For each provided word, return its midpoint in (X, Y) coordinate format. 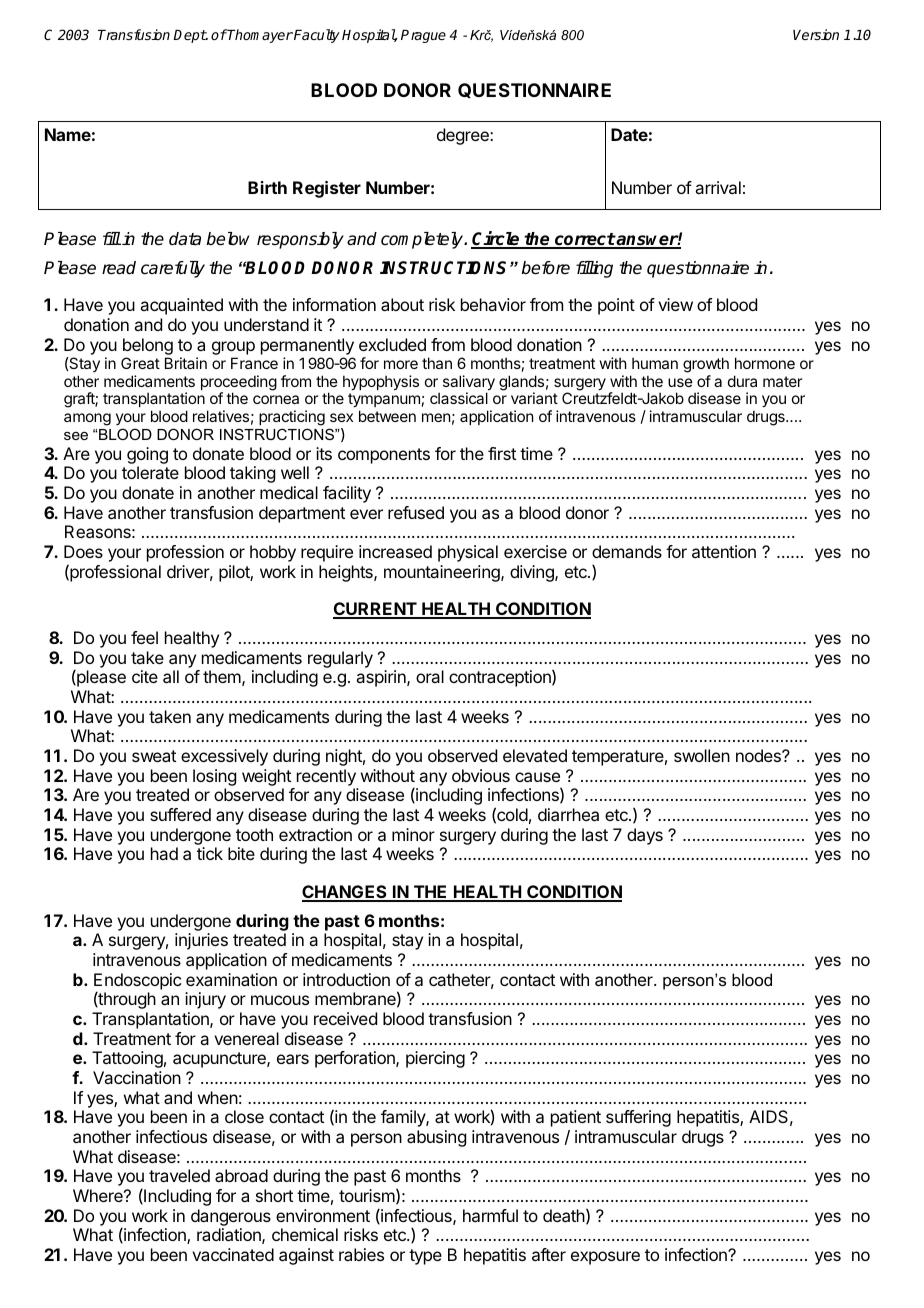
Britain (186, 363)
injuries (201, 941)
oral (430, 676)
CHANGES (345, 893)
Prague (423, 36)
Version (816, 34)
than (437, 363)
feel (144, 637)
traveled (179, 1175)
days (645, 836)
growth (706, 365)
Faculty (316, 36)
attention (724, 551)
